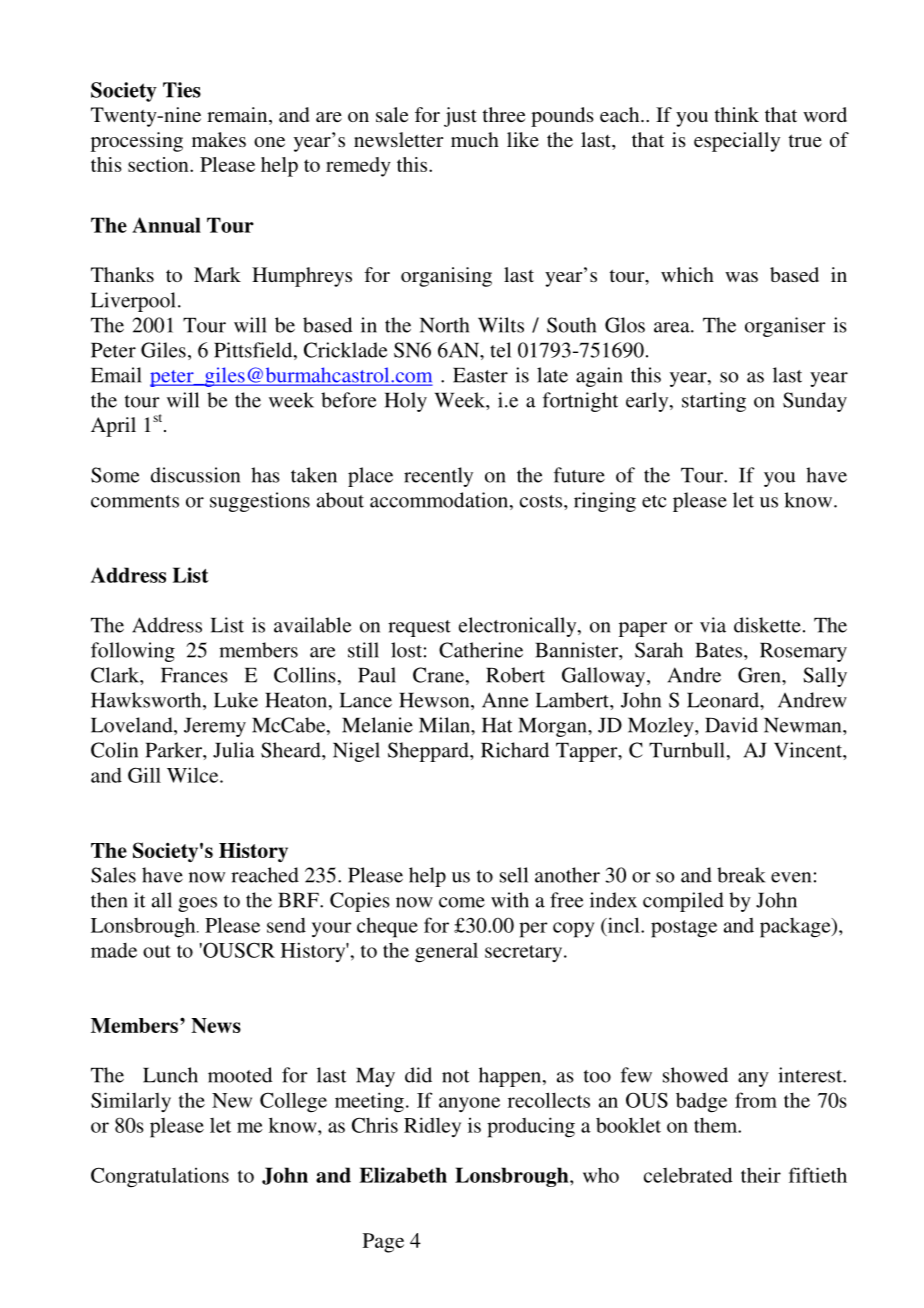 Image resolution: width=924 pixels, height=1308 pixels. What do you see at coordinates (219, 139) in the document?
I see `makes` at bounding box center [219, 139].
